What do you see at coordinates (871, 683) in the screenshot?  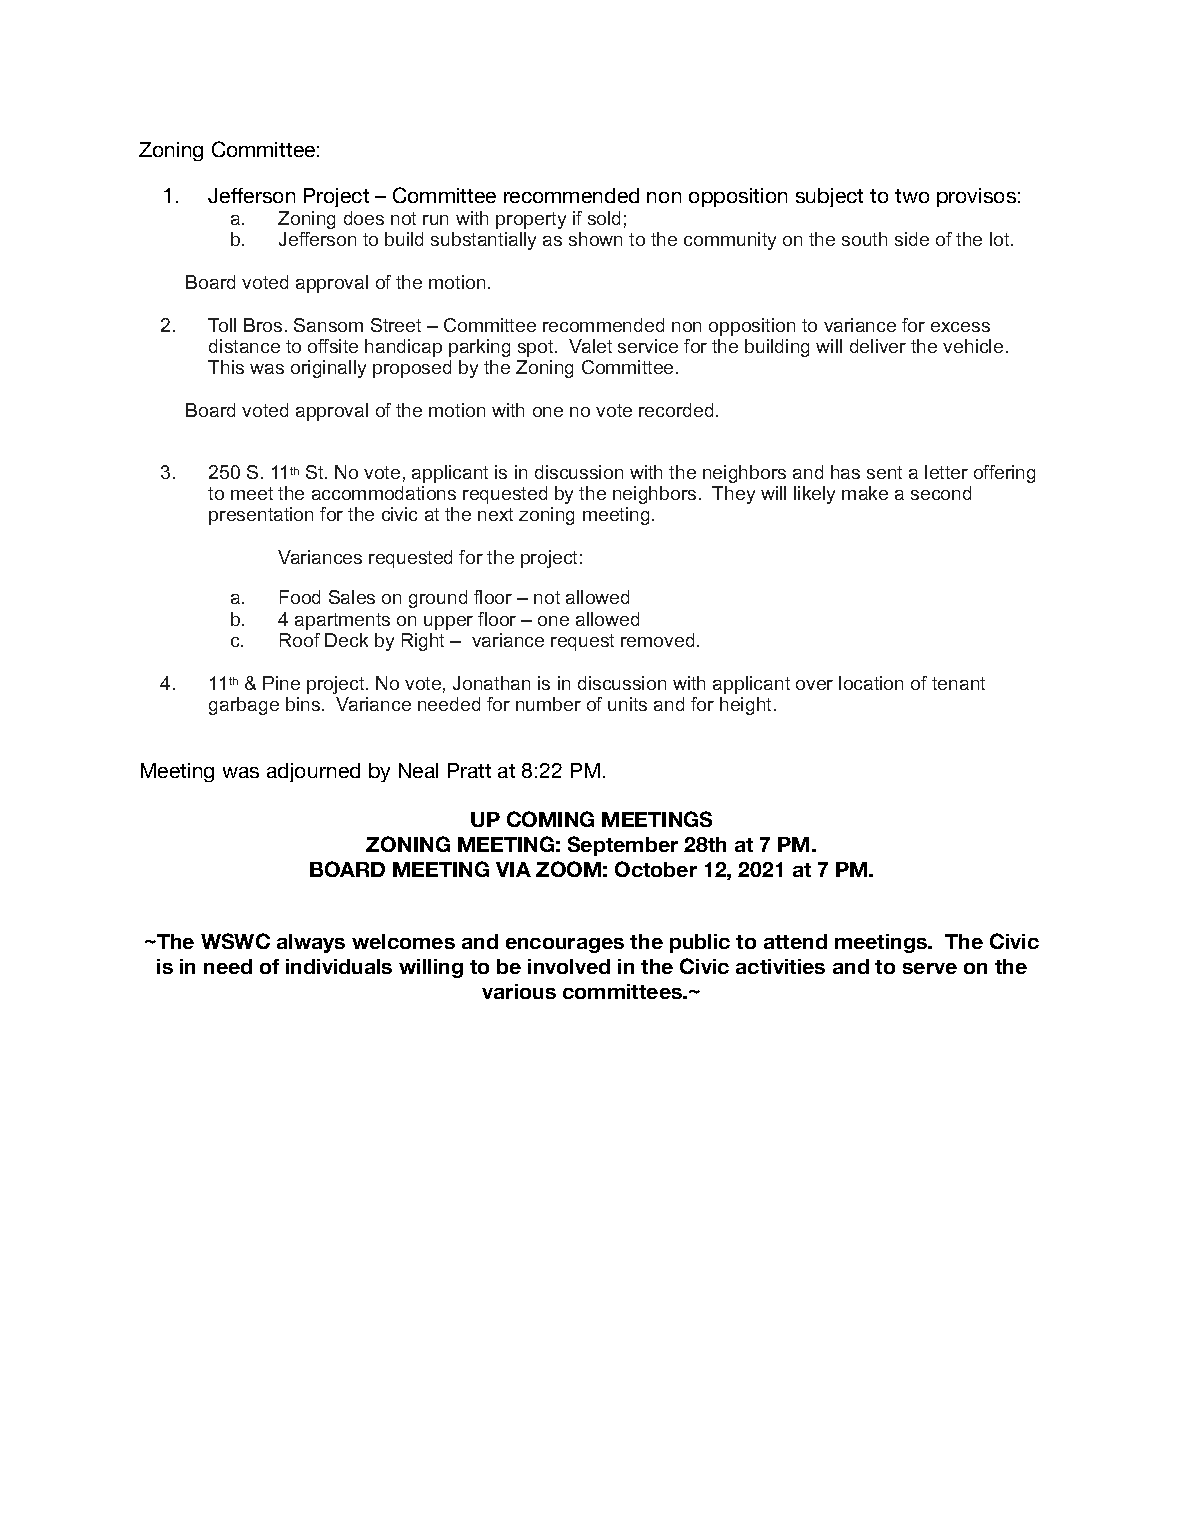 I see `location` at bounding box center [871, 683].
